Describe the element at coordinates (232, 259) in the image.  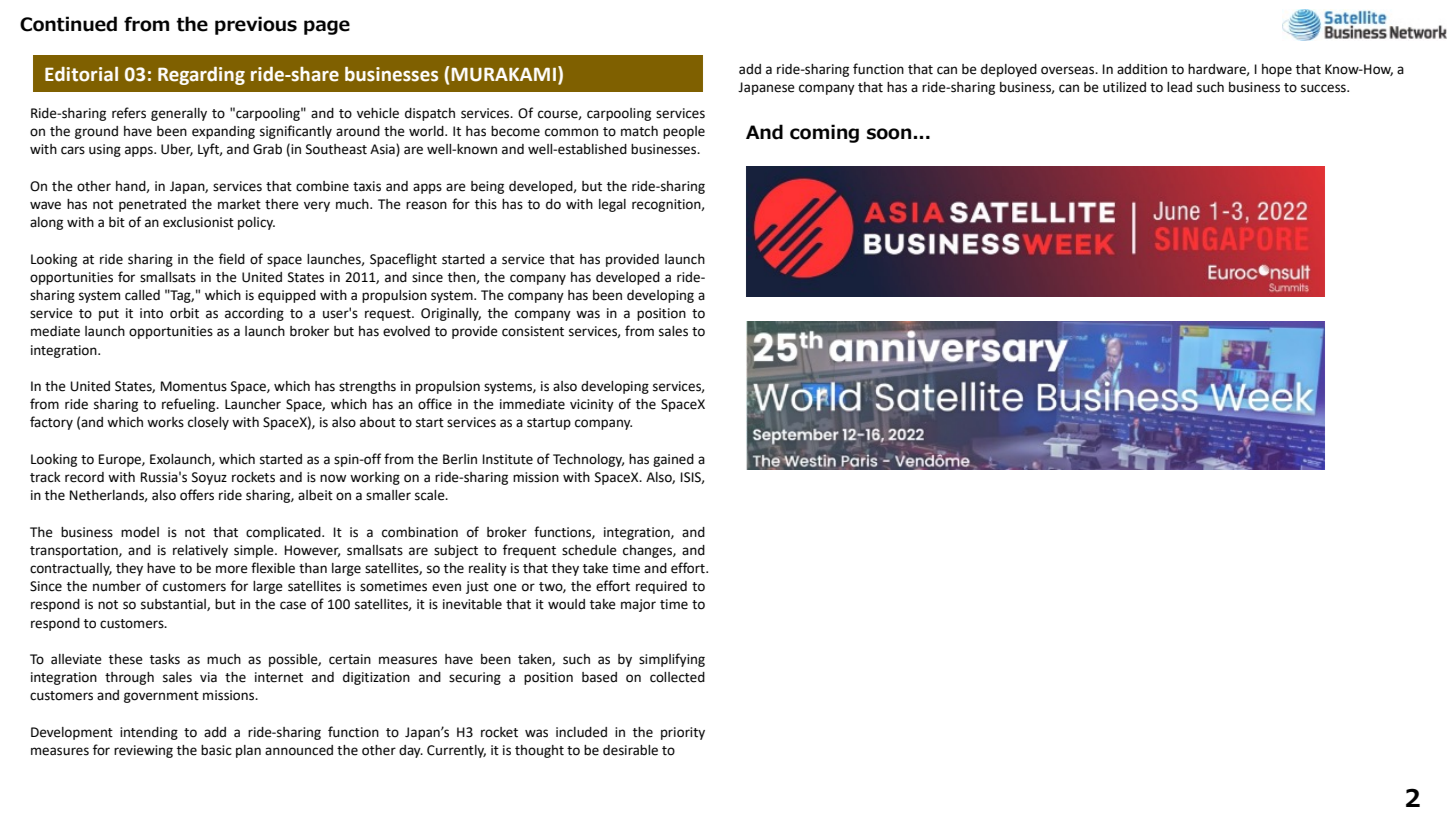
I see `field` at that location.
